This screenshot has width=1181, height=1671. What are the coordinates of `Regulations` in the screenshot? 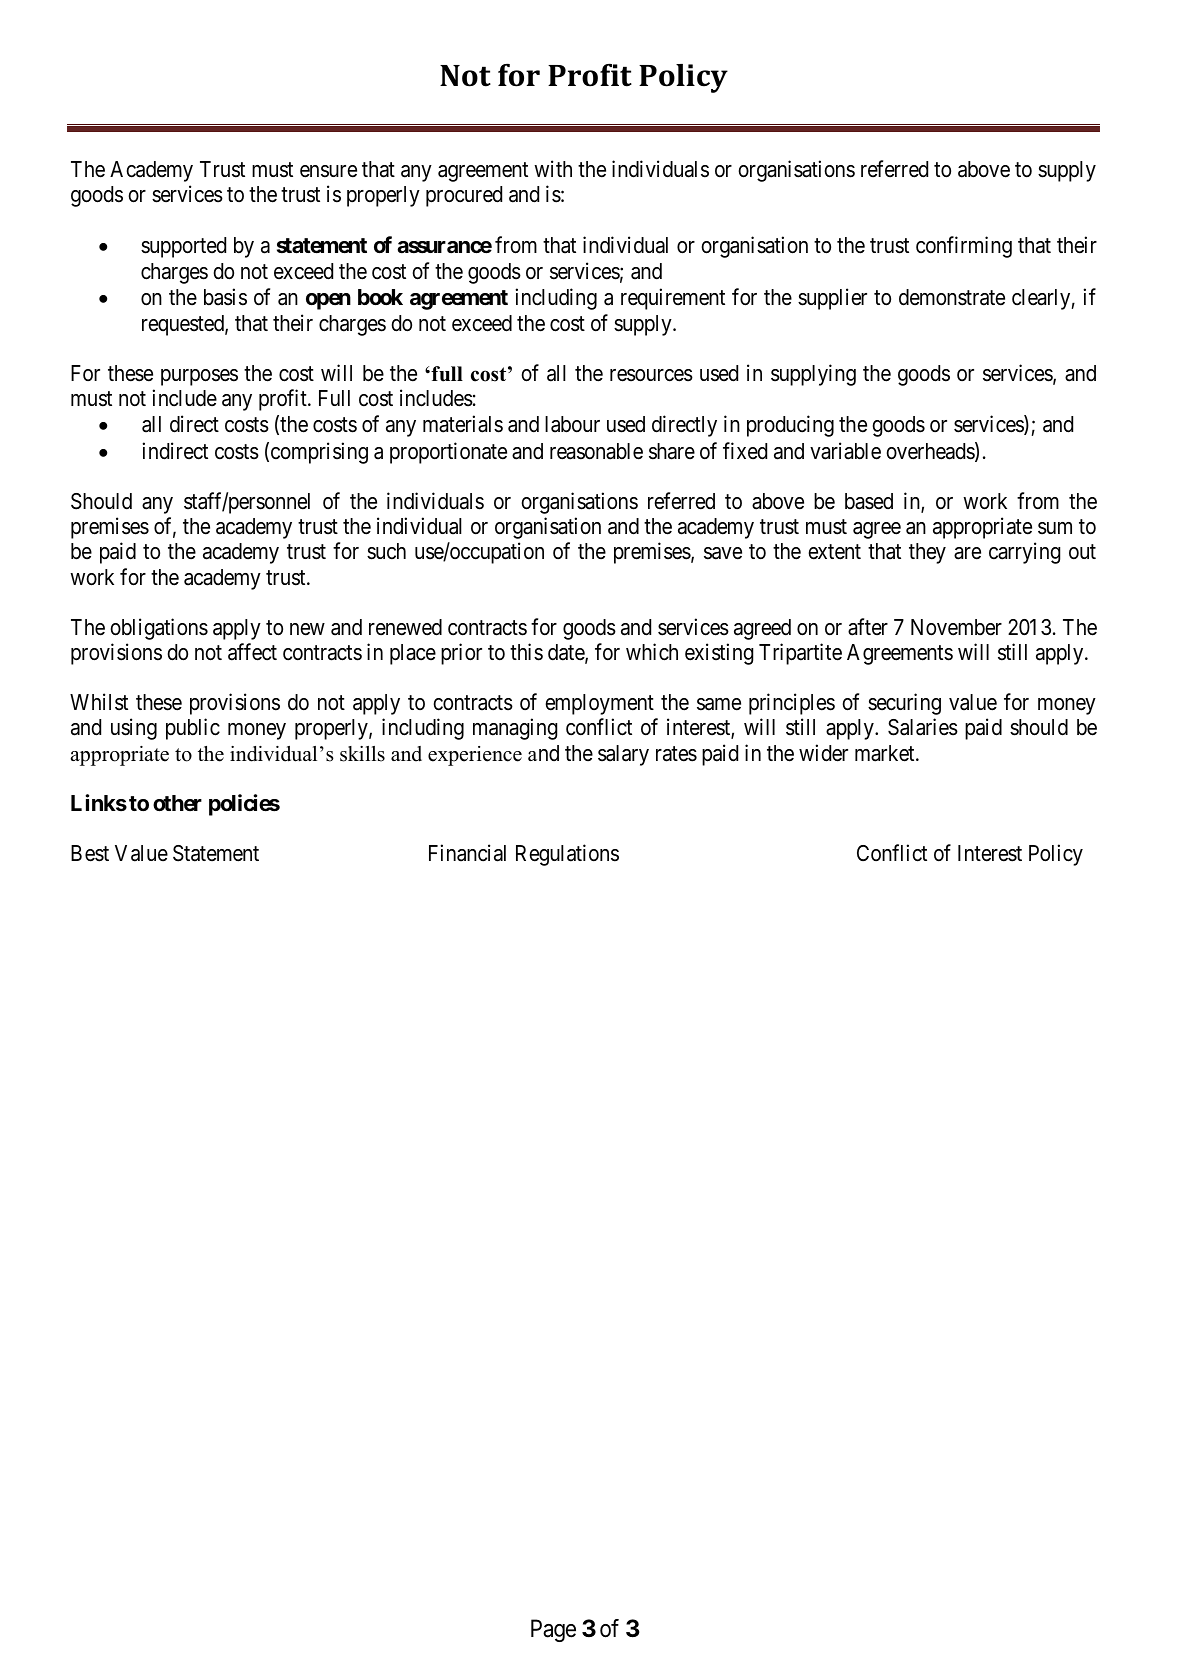 It's located at (567, 855).
